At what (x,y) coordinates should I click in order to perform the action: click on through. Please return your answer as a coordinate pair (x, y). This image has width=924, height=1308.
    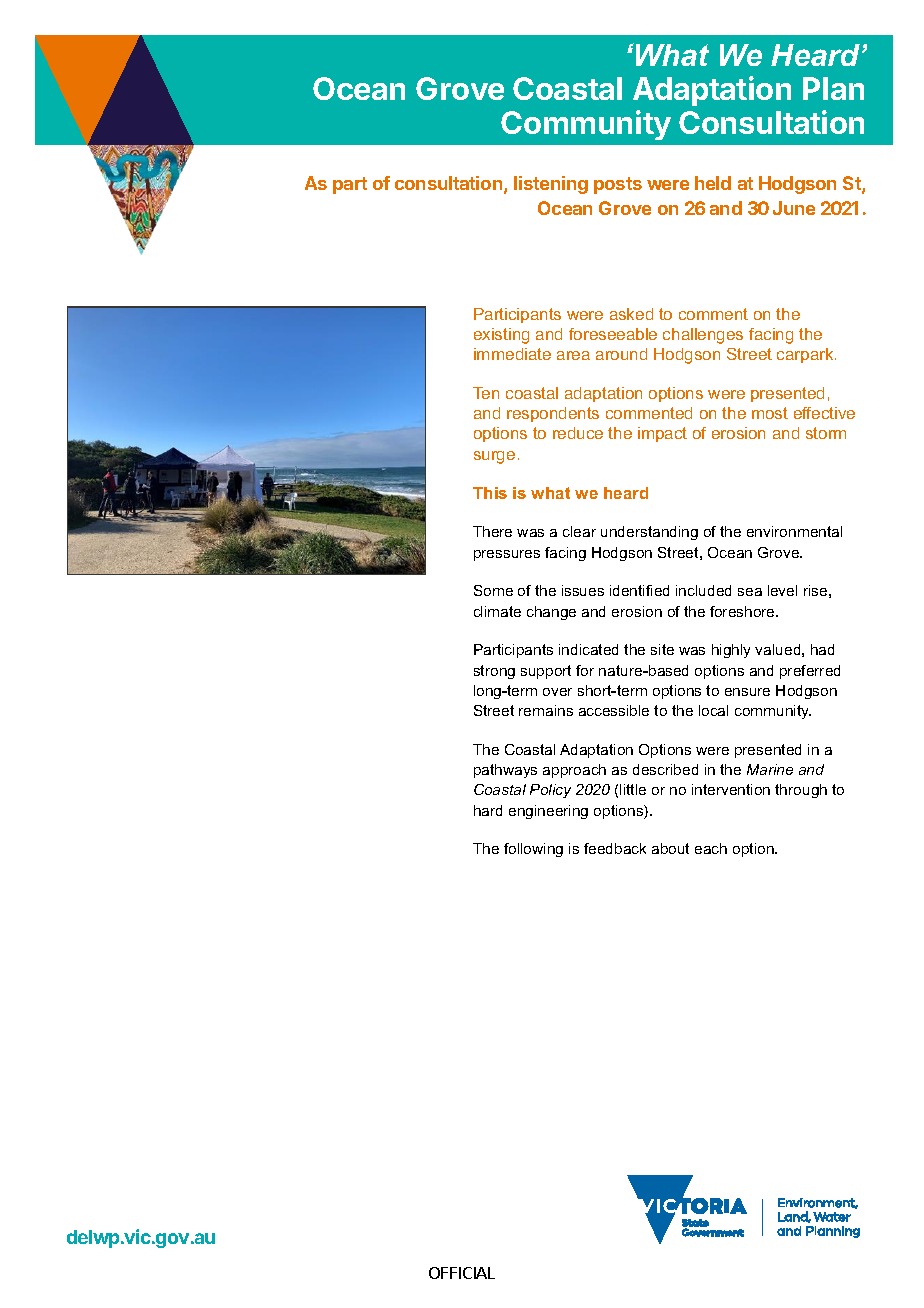
    Looking at the image, I should click on (801, 791).
